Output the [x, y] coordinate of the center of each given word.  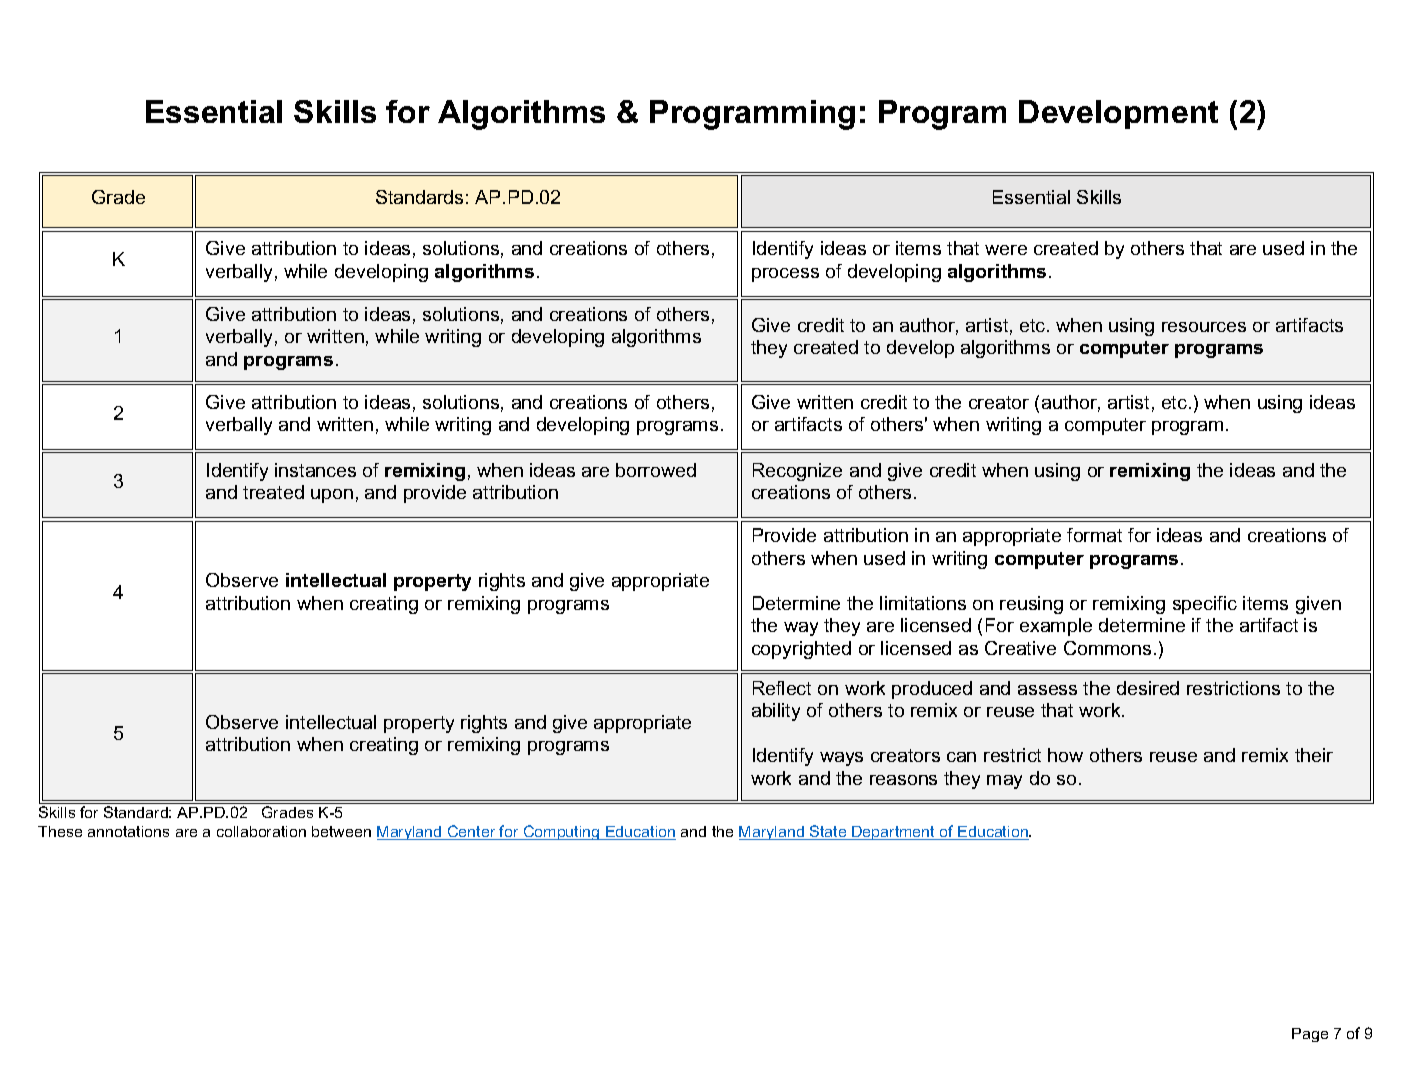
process [785, 275]
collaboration [261, 831]
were [1006, 250]
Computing [561, 832]
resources [1204, 327]
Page [1310, 1035]
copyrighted [801, 650]
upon [332, 496]
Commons [1107, 648]
